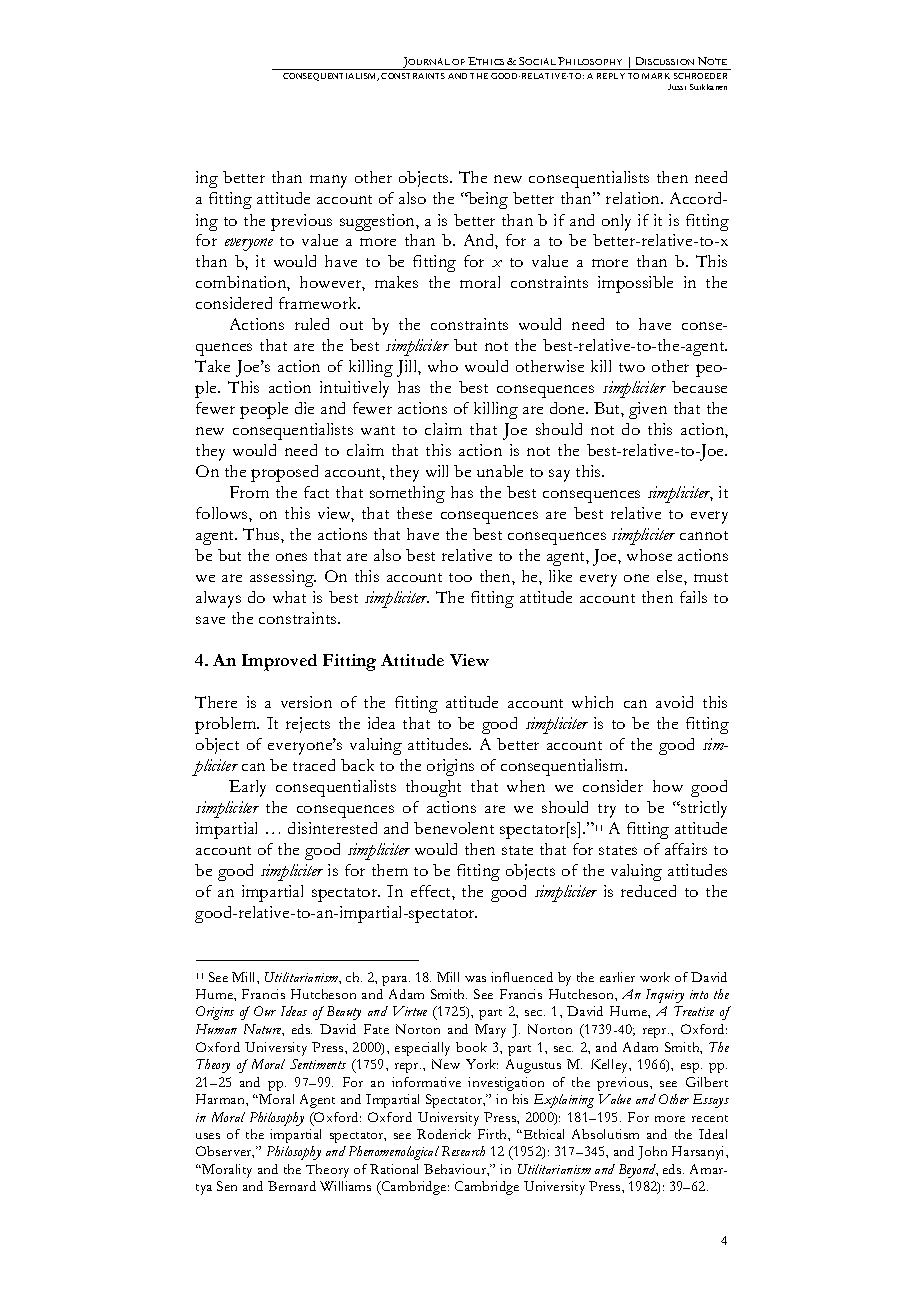  I want to click on Bernard, so click(292, 1186).
